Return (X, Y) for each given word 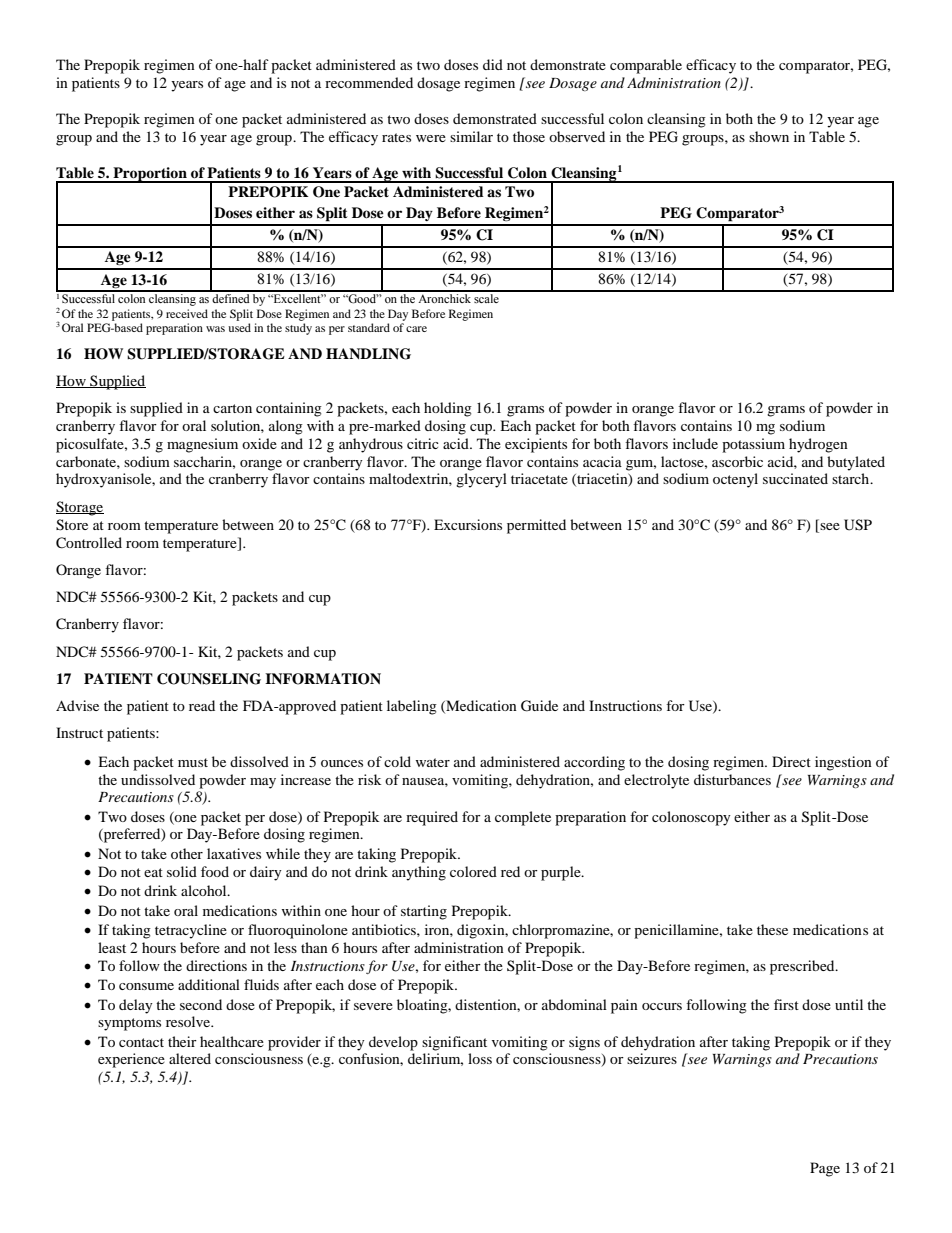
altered (190, 1058)
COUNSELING (209, 679)
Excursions (468, 524)
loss (480, 1058)
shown (769, 136)
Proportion (150, 175)
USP (858, 525)
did (493, 64)
